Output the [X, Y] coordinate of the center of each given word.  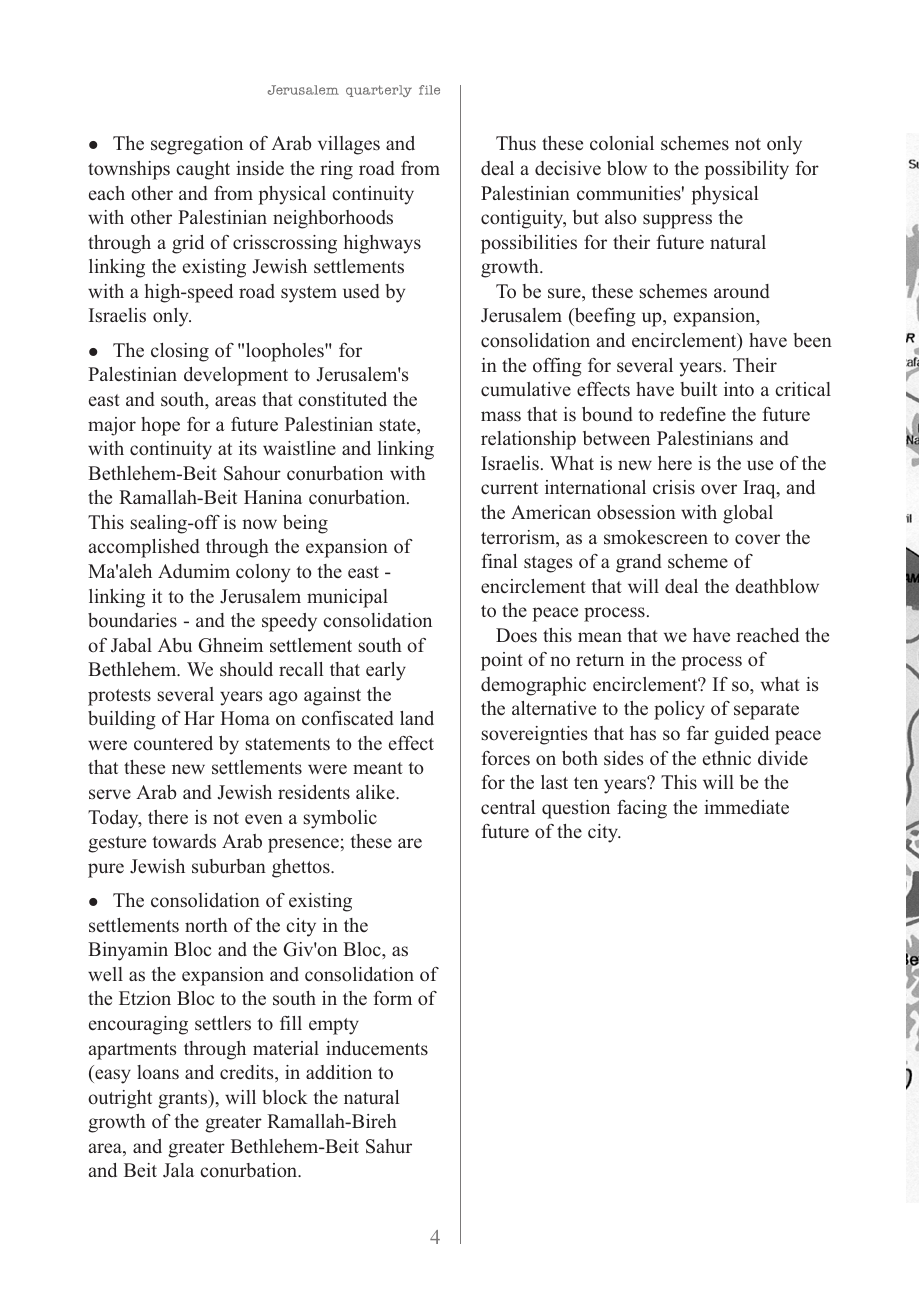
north [206, 925]
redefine [693, 414]
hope [160, 426]
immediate [746, 807]
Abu [175, 645]
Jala [178, 1170]
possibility [746, 170]
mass [501, 416]
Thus [516, 143]
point [502, 661]
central [508, 807]
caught [203, 170]
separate [766, 711]
